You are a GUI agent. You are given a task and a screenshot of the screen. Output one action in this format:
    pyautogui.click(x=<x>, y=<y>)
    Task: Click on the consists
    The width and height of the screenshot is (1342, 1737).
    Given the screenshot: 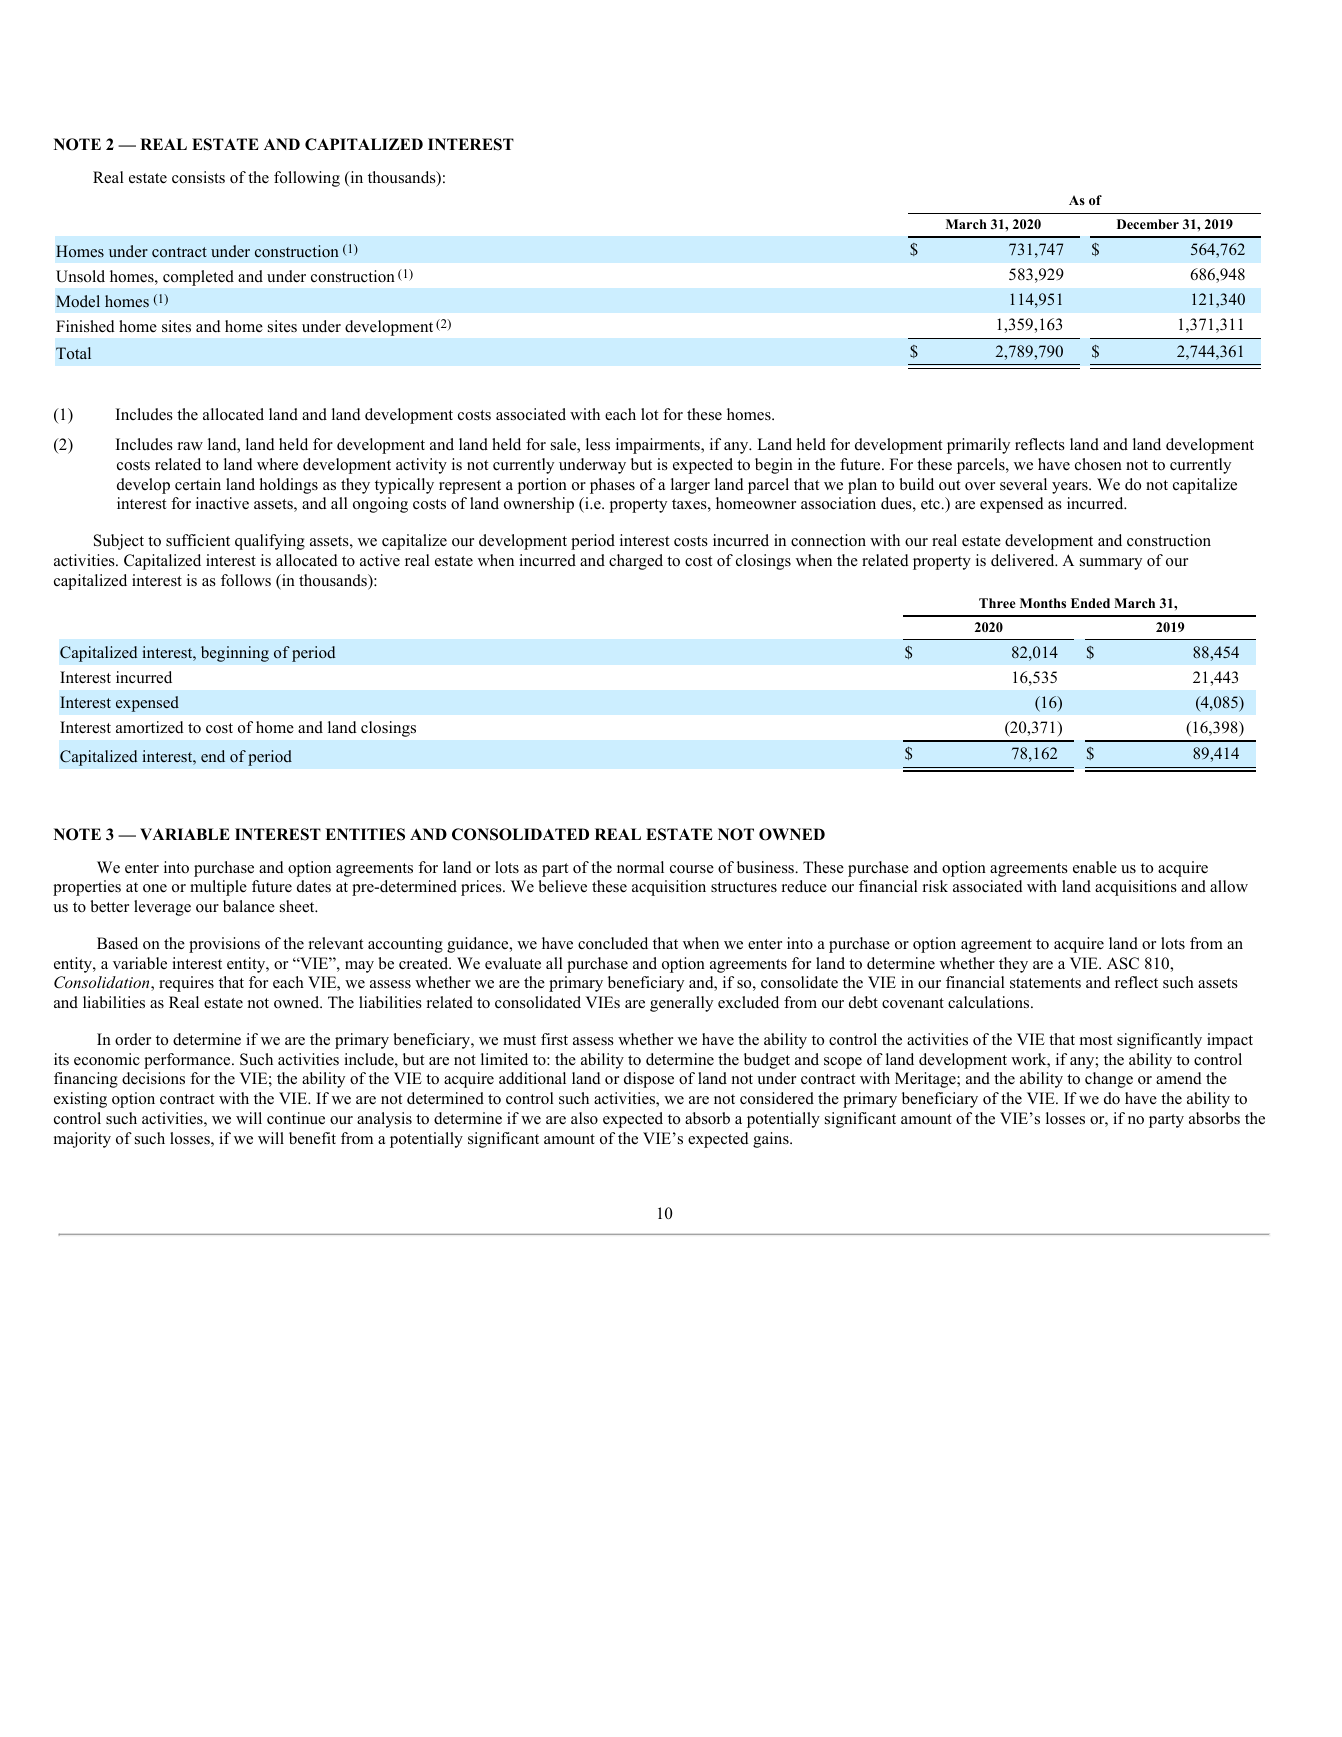 What is the action you would take?
    pyautogui.click(x=198, y=177)
